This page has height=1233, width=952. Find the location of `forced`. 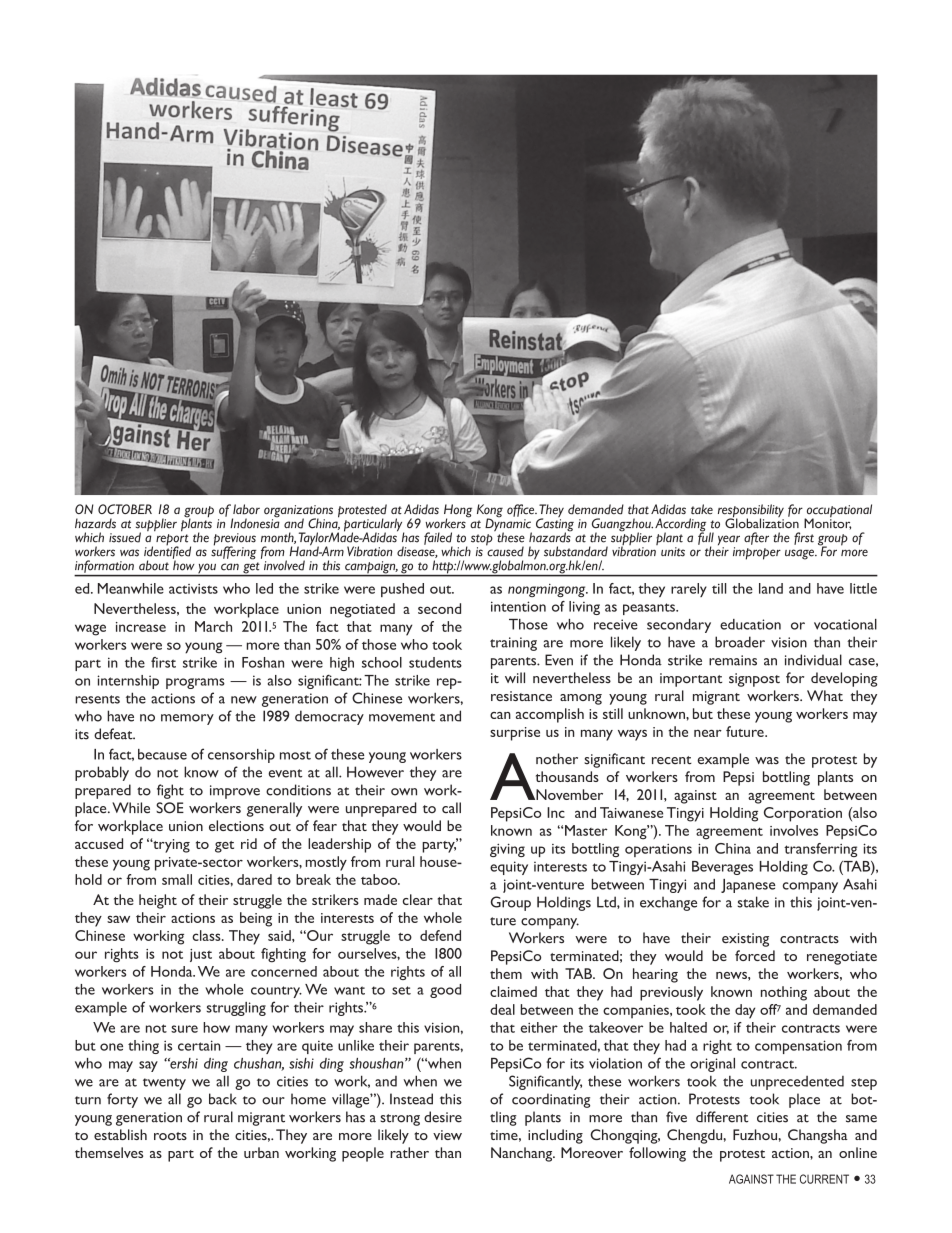

forced is located at coordinates (755, 955).
